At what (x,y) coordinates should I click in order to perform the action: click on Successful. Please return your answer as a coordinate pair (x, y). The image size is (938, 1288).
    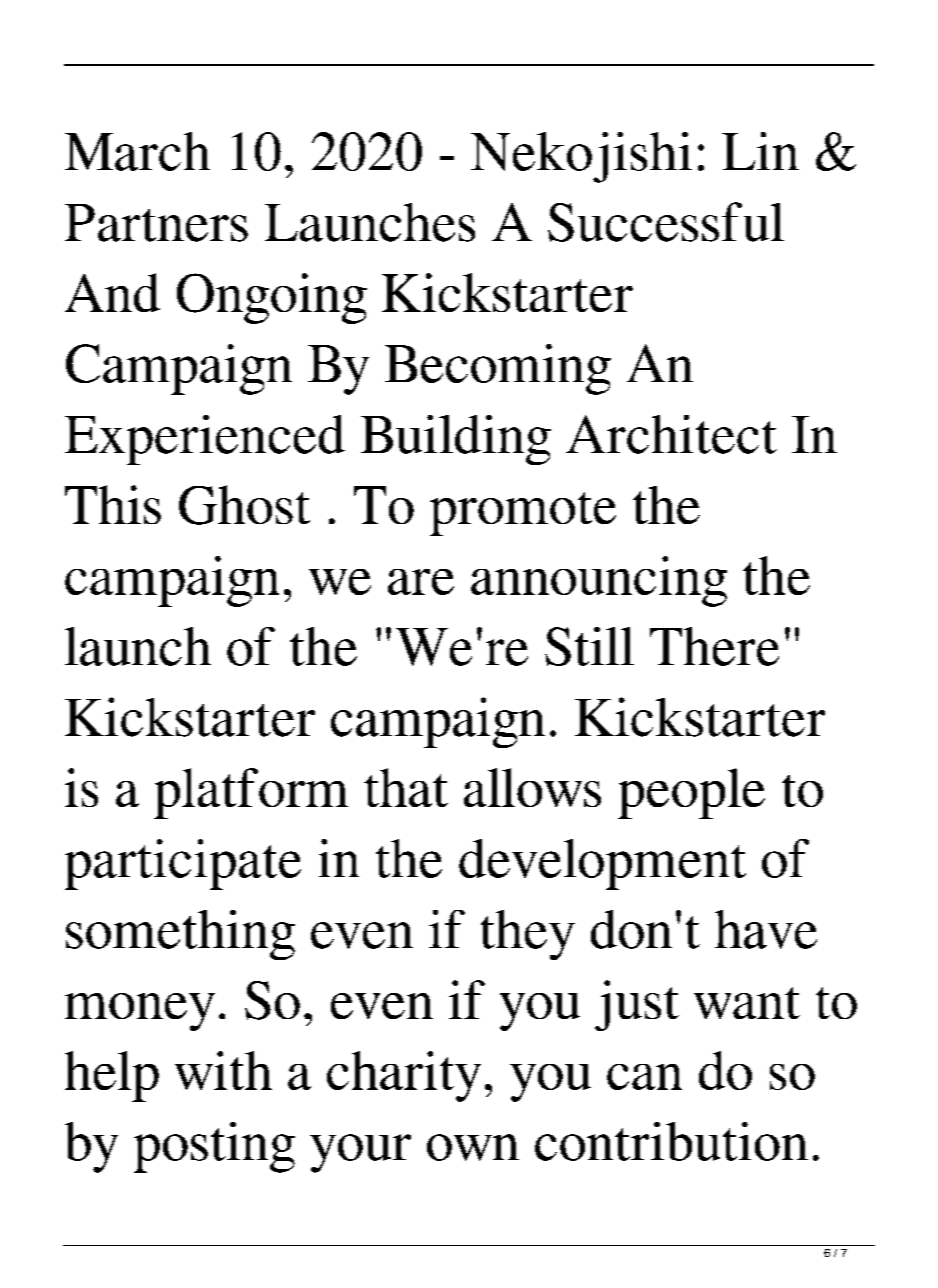
    Looking at the image, I should click on (666, 222).
